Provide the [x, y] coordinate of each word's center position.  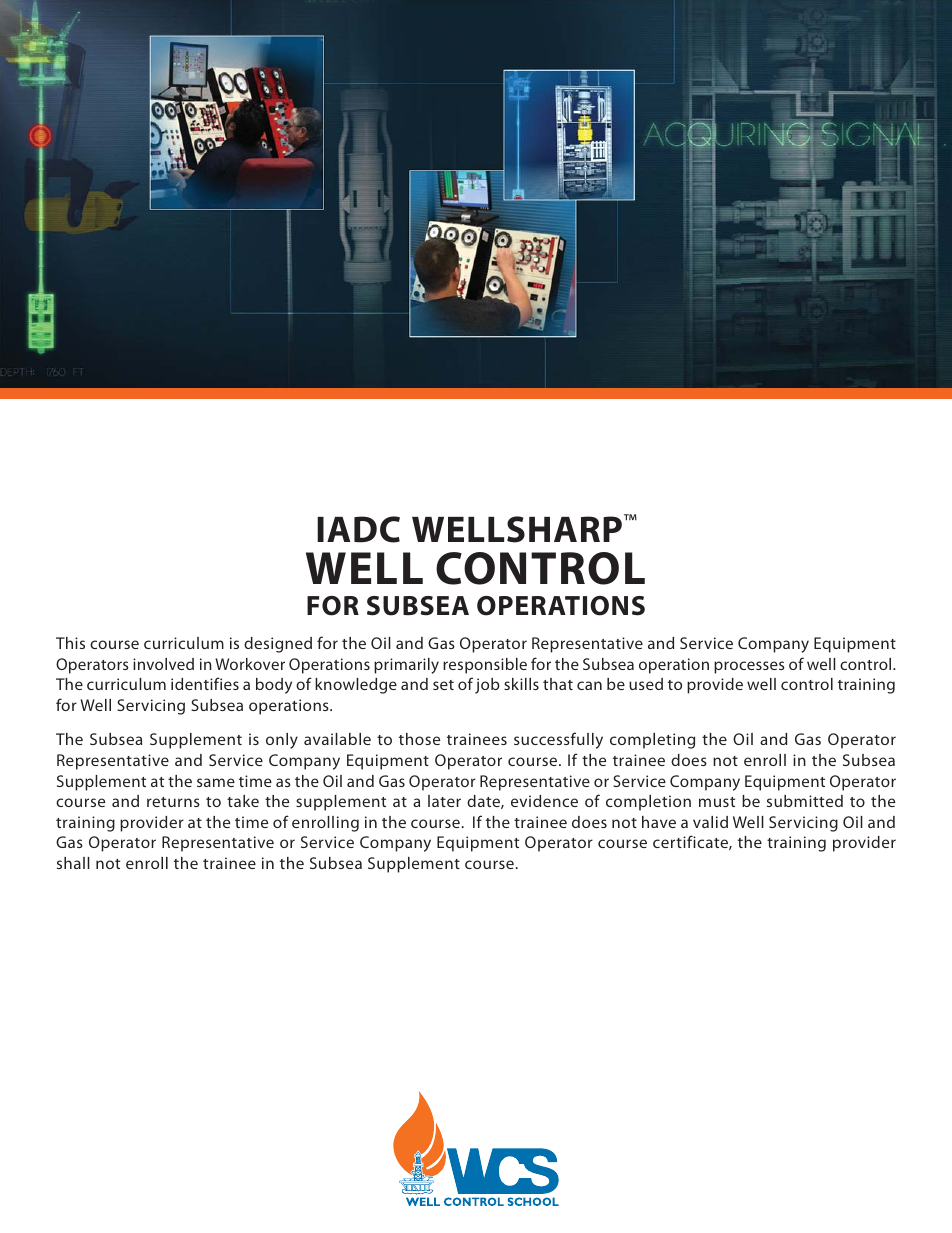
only [282, 741]
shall [73, 863]
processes [749, 667]
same [216, 782]
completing [652, 741]
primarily [406, 666]
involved [163, 664]
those [419, 739]
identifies [205, 683]
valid [710, 822]
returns [173, 802]
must [717, 802]
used [646, 684]
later [444, 801]
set [443, 685]
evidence [544, 801]
